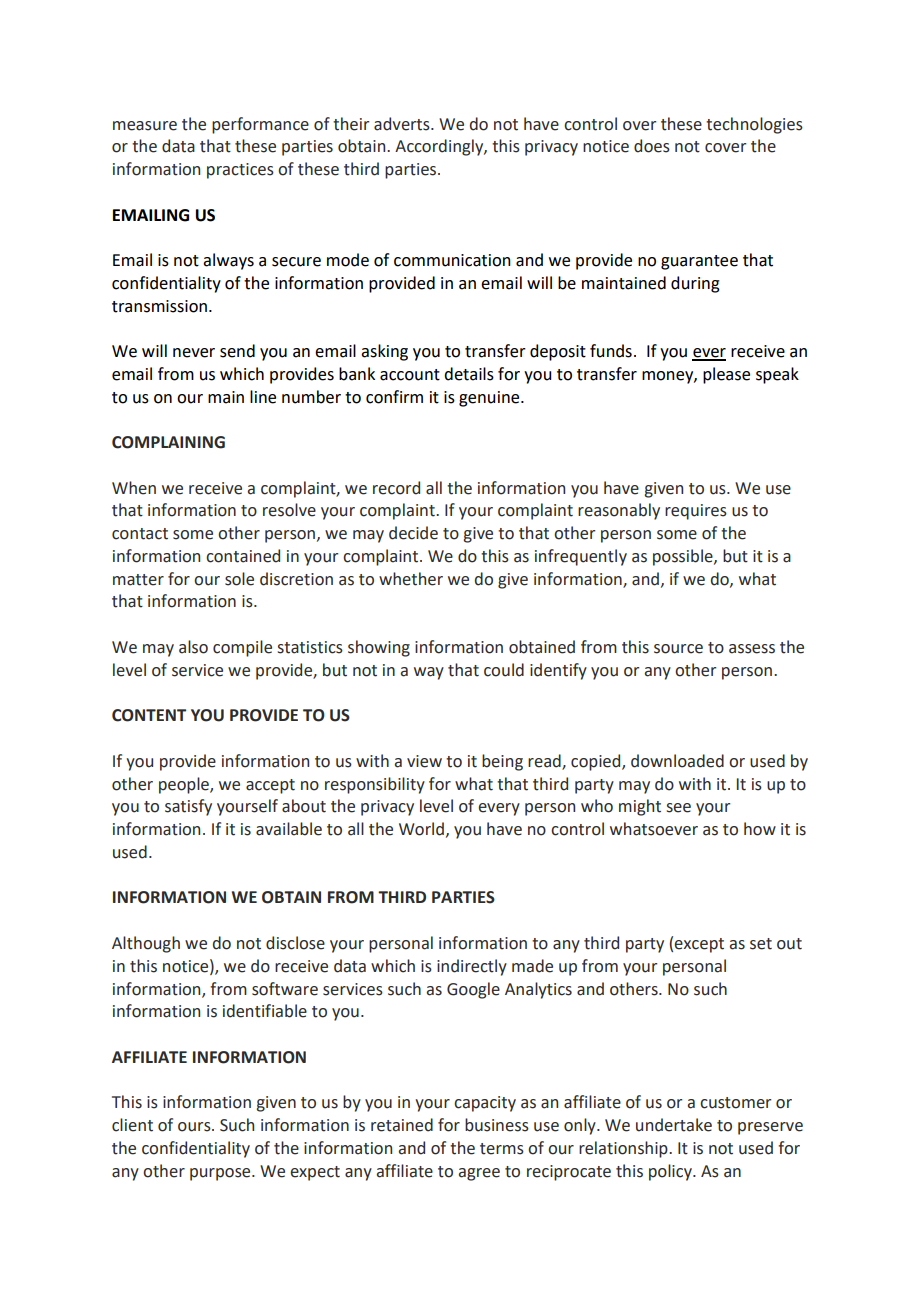 The height and width of the page is (1308, 924). I want to click on World, so click(421, 829).
